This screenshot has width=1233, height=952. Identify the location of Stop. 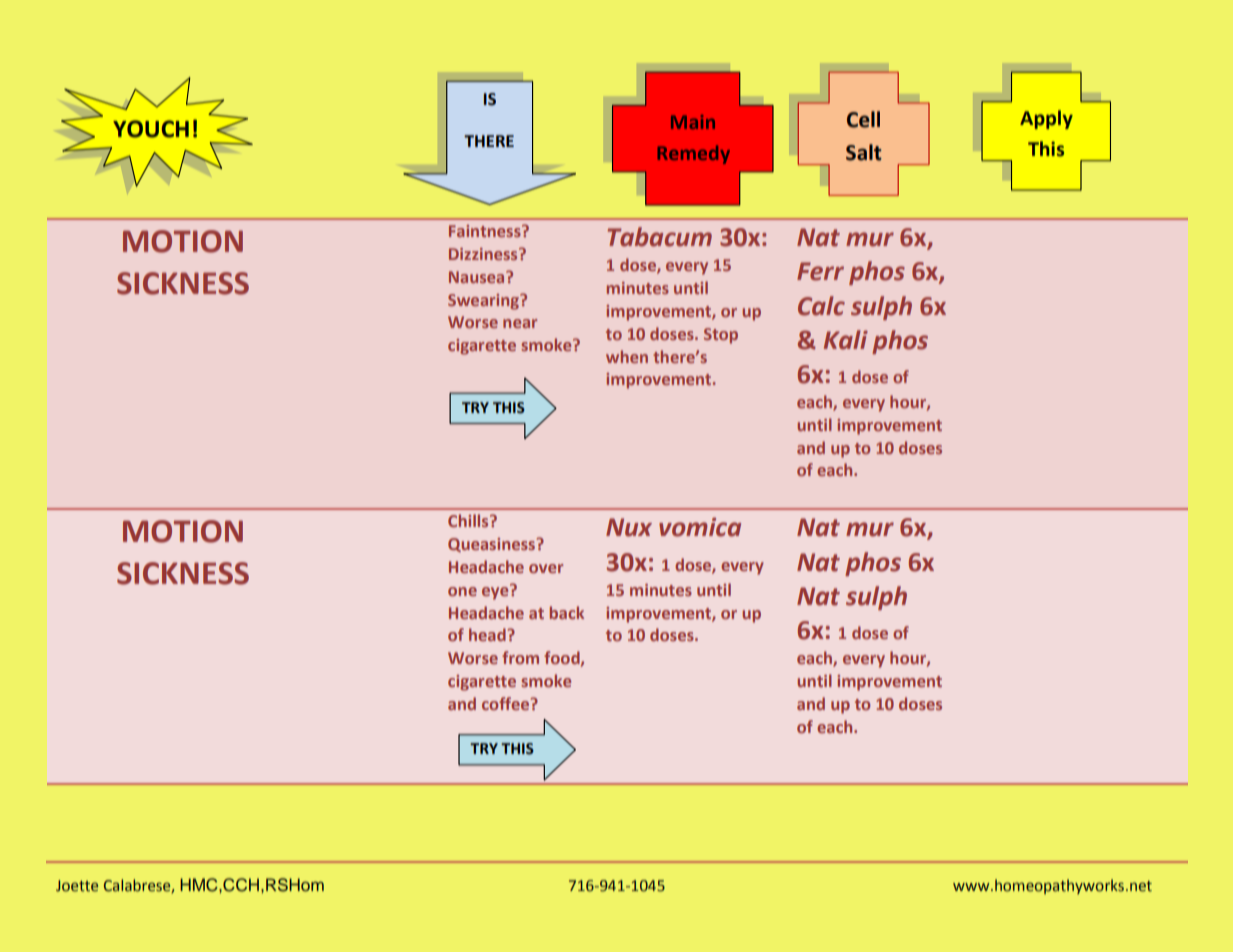
(721, 336).
